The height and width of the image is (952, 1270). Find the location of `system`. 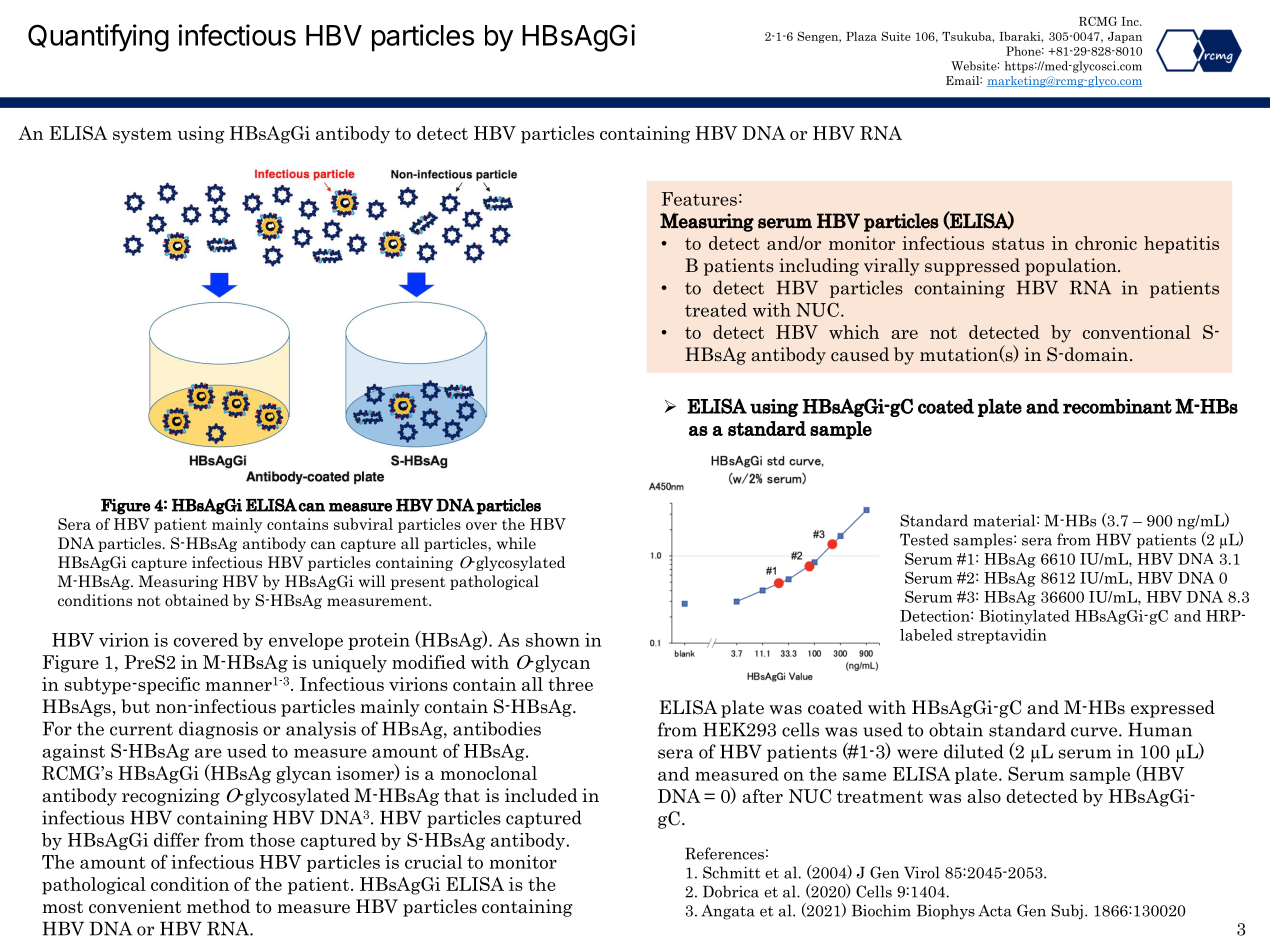

system is located at coordinates (142, 136).
